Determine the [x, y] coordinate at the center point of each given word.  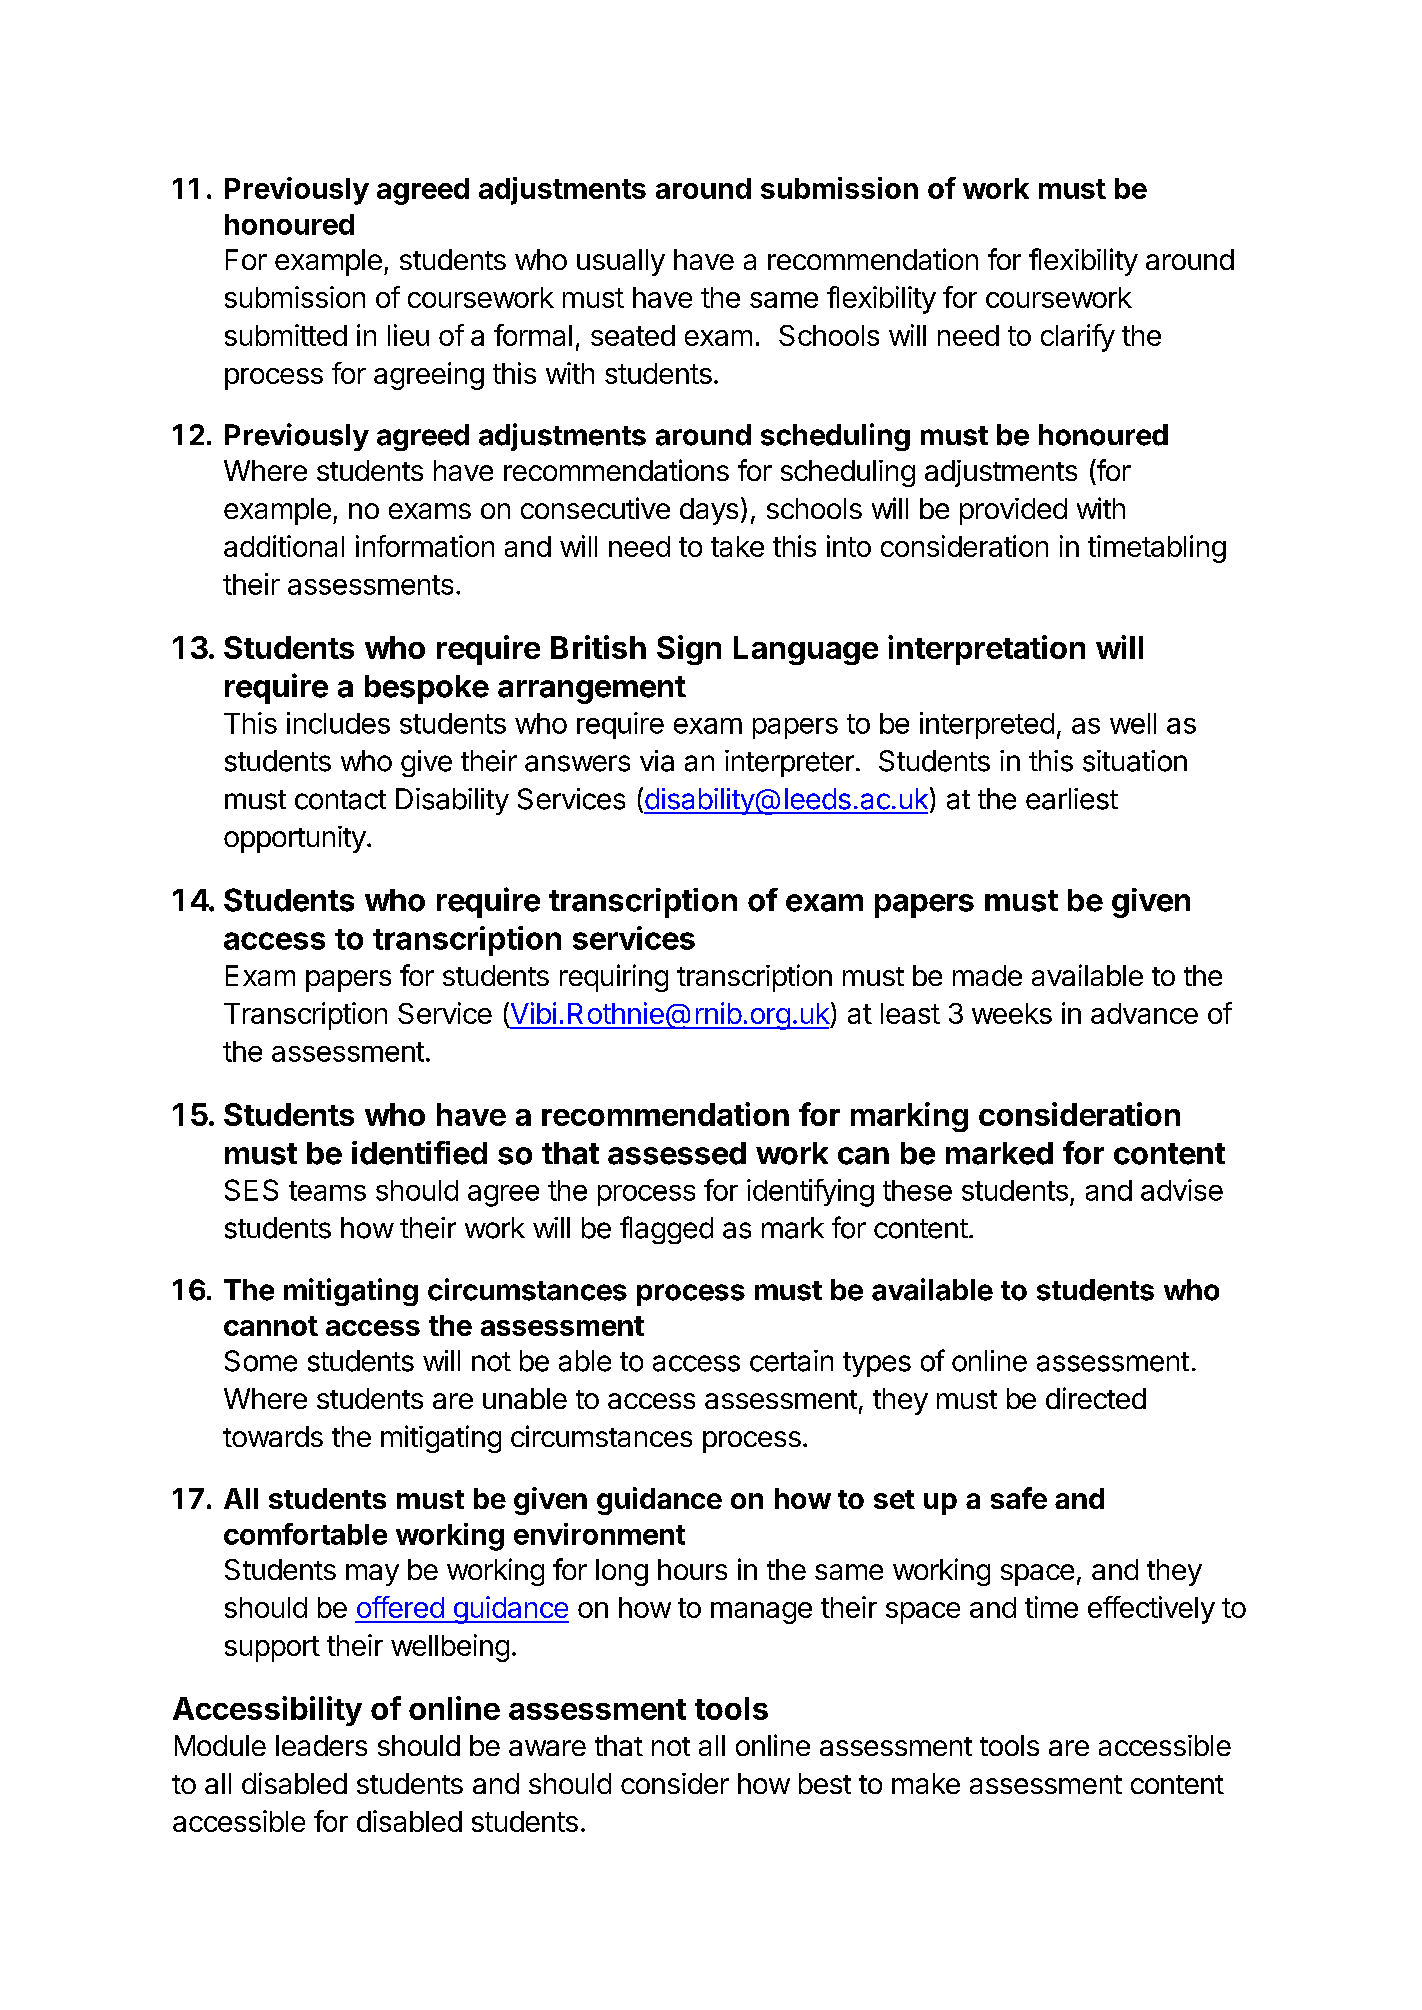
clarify [1078, 338]
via [657, 761]
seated [633, 335]
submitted [286, 335]
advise [1182, 1190]
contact [340, 800]
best [825, 1783]
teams [327, 1191]
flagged [666, 1230]
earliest [1072, 799]
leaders [321, 1745]
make [926, 1783]
